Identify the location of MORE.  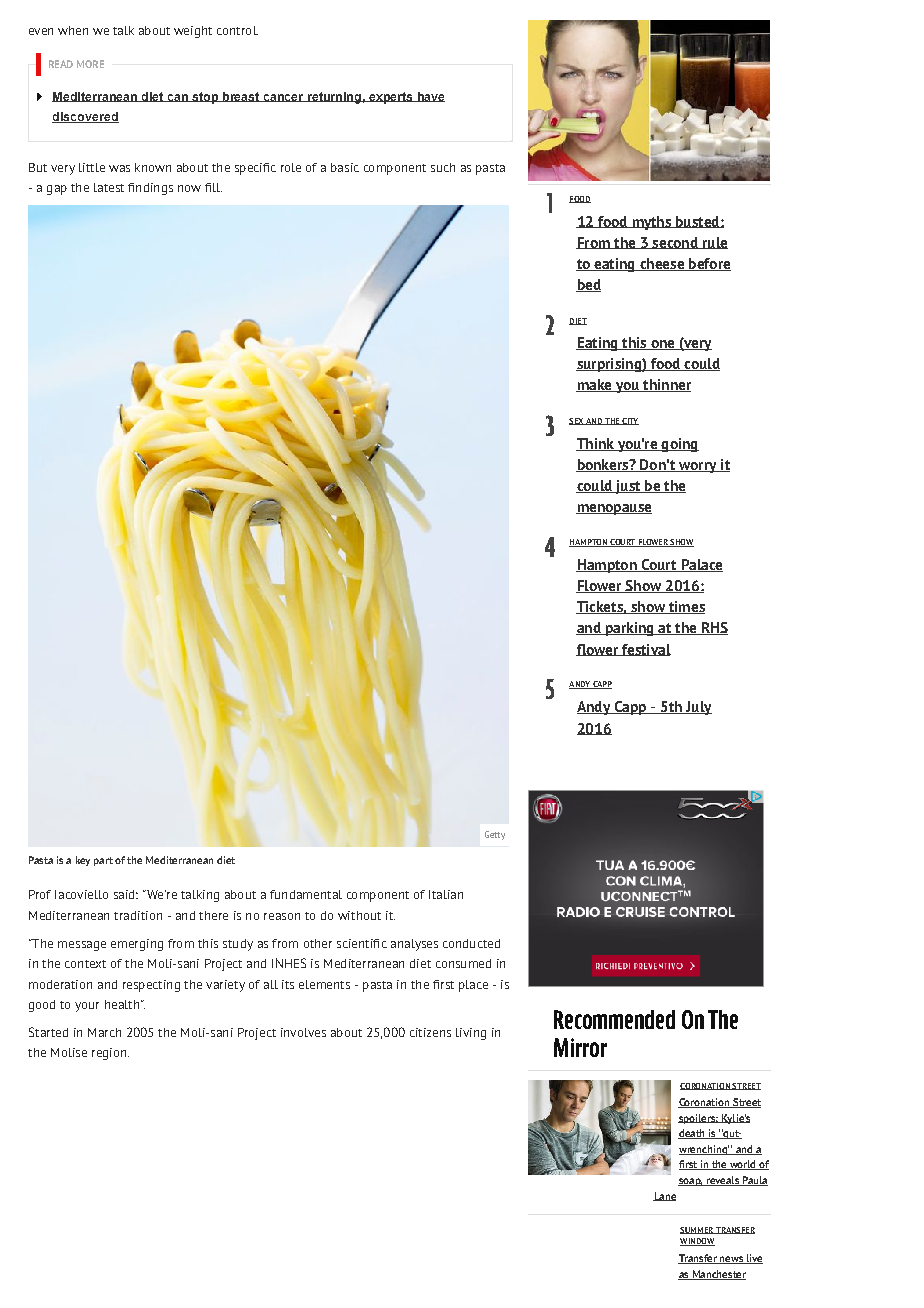
(90, 64).
